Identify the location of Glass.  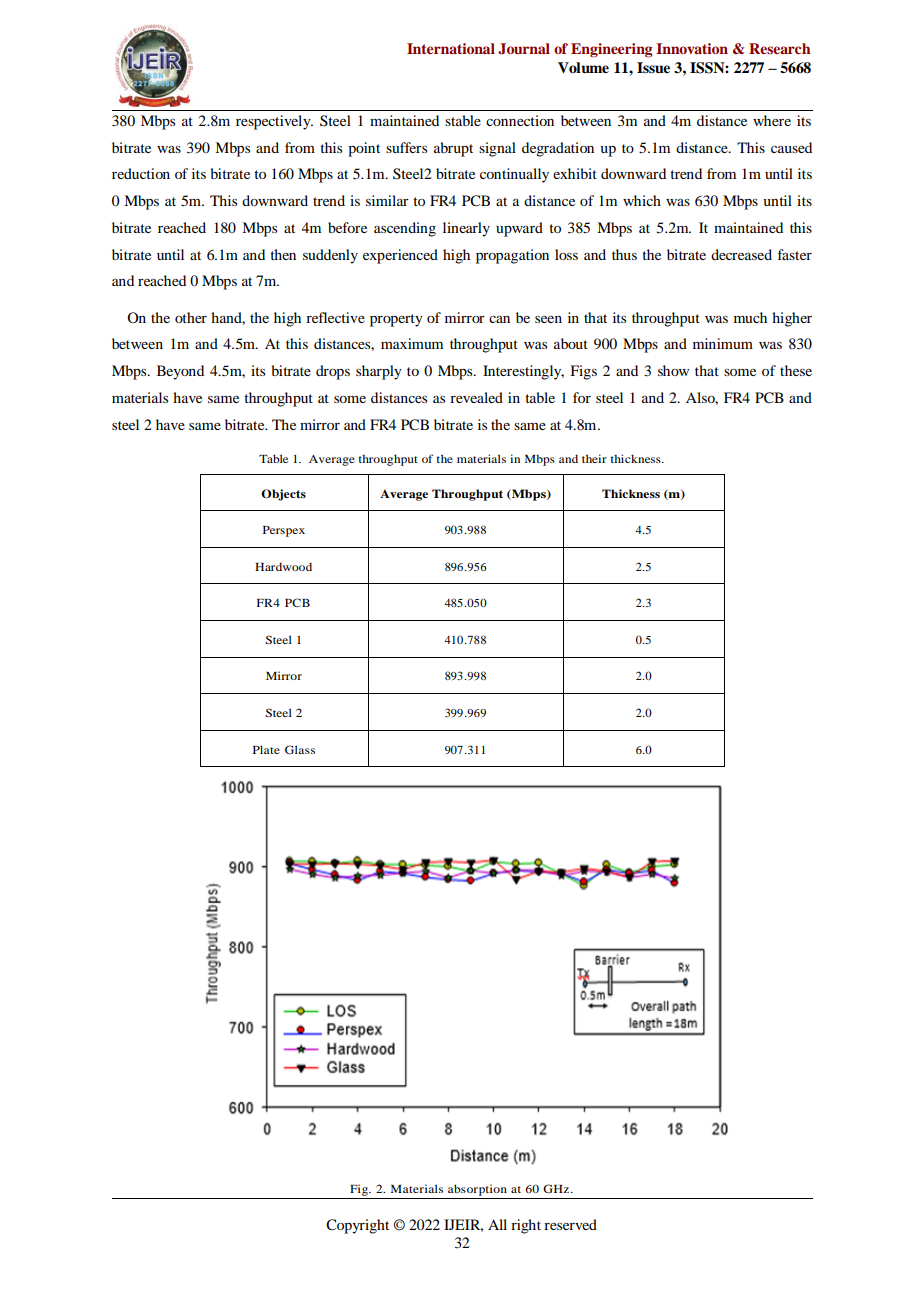
(300, 749).
